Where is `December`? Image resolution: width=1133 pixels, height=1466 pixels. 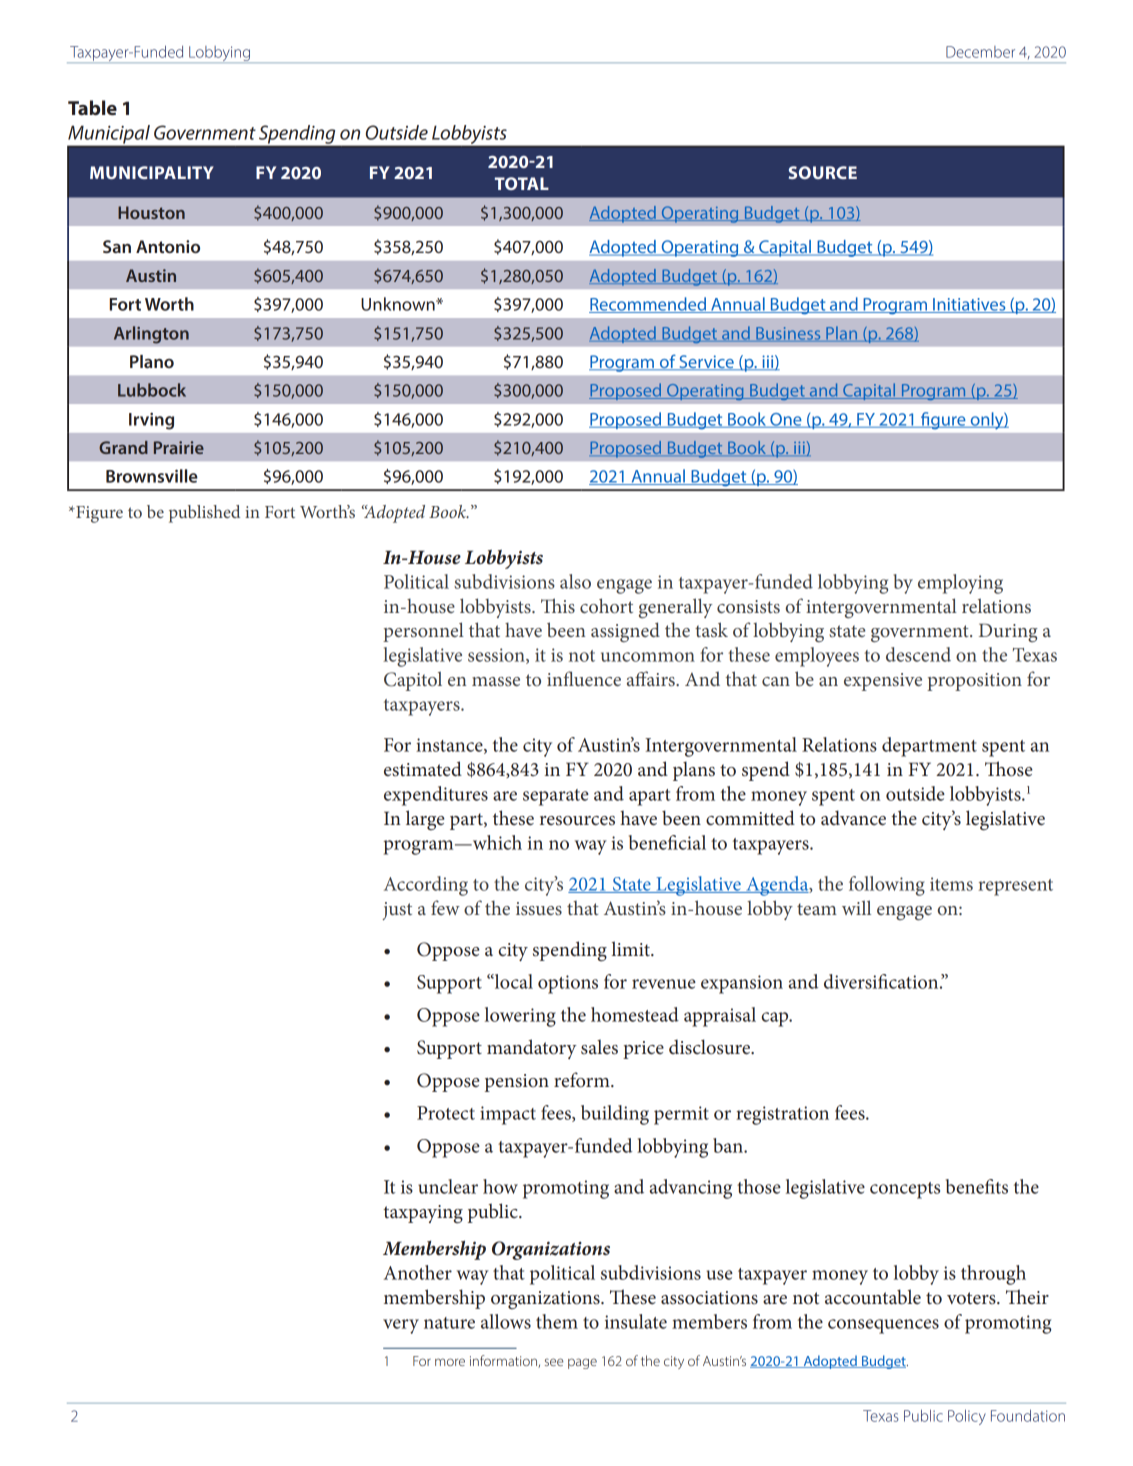
December is located at coordinates (980, 52).
